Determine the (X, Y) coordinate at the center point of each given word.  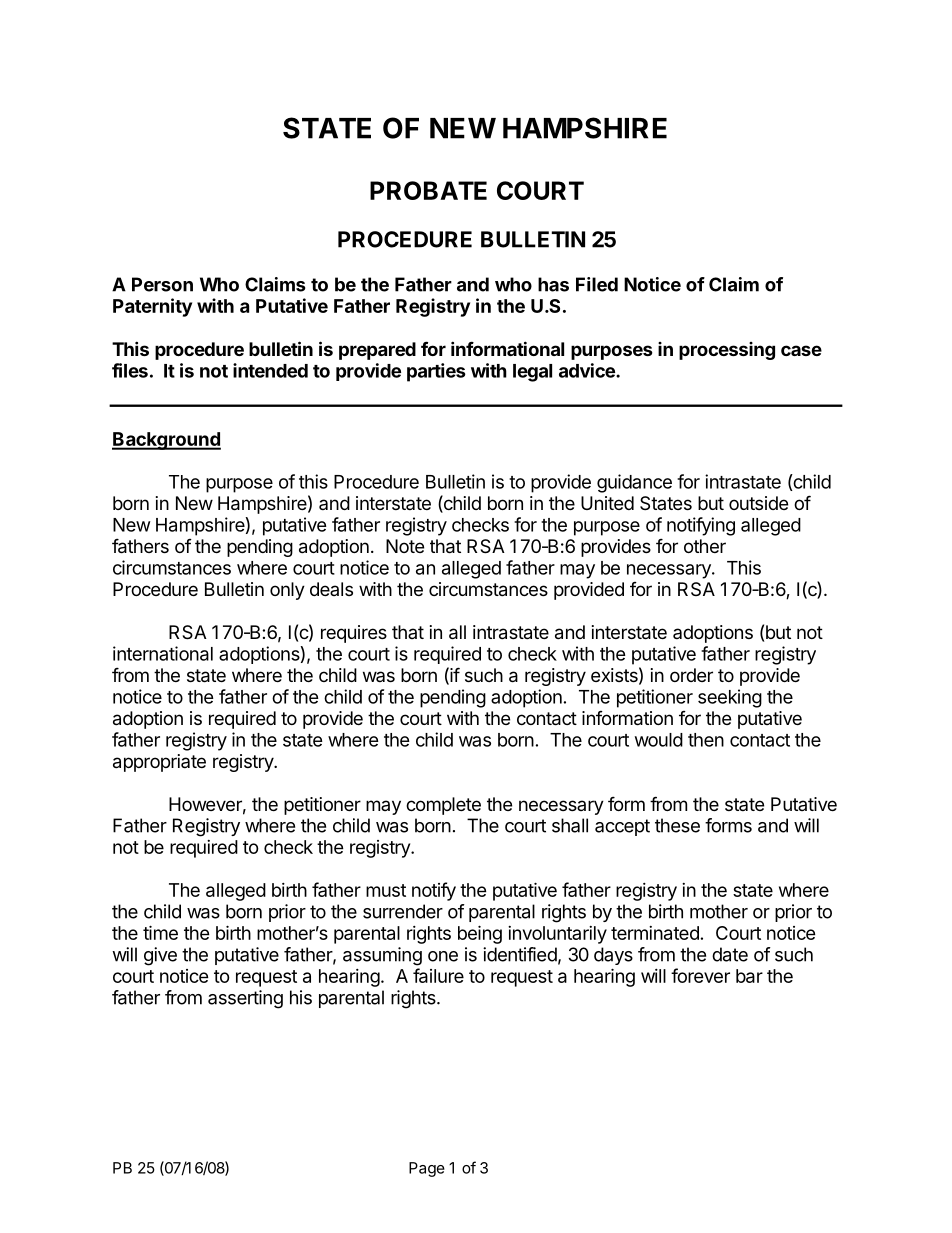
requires (354, 634)
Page (427, 1169)
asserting (245, 999)
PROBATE (428, 190)
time (160, 932)
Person (162, 284)
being (480, 934)
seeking (730, 698)
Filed (597, 284)
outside (758, 503)
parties (436, 372)
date (730, 954)
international (163, 653)
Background (166, 441)
